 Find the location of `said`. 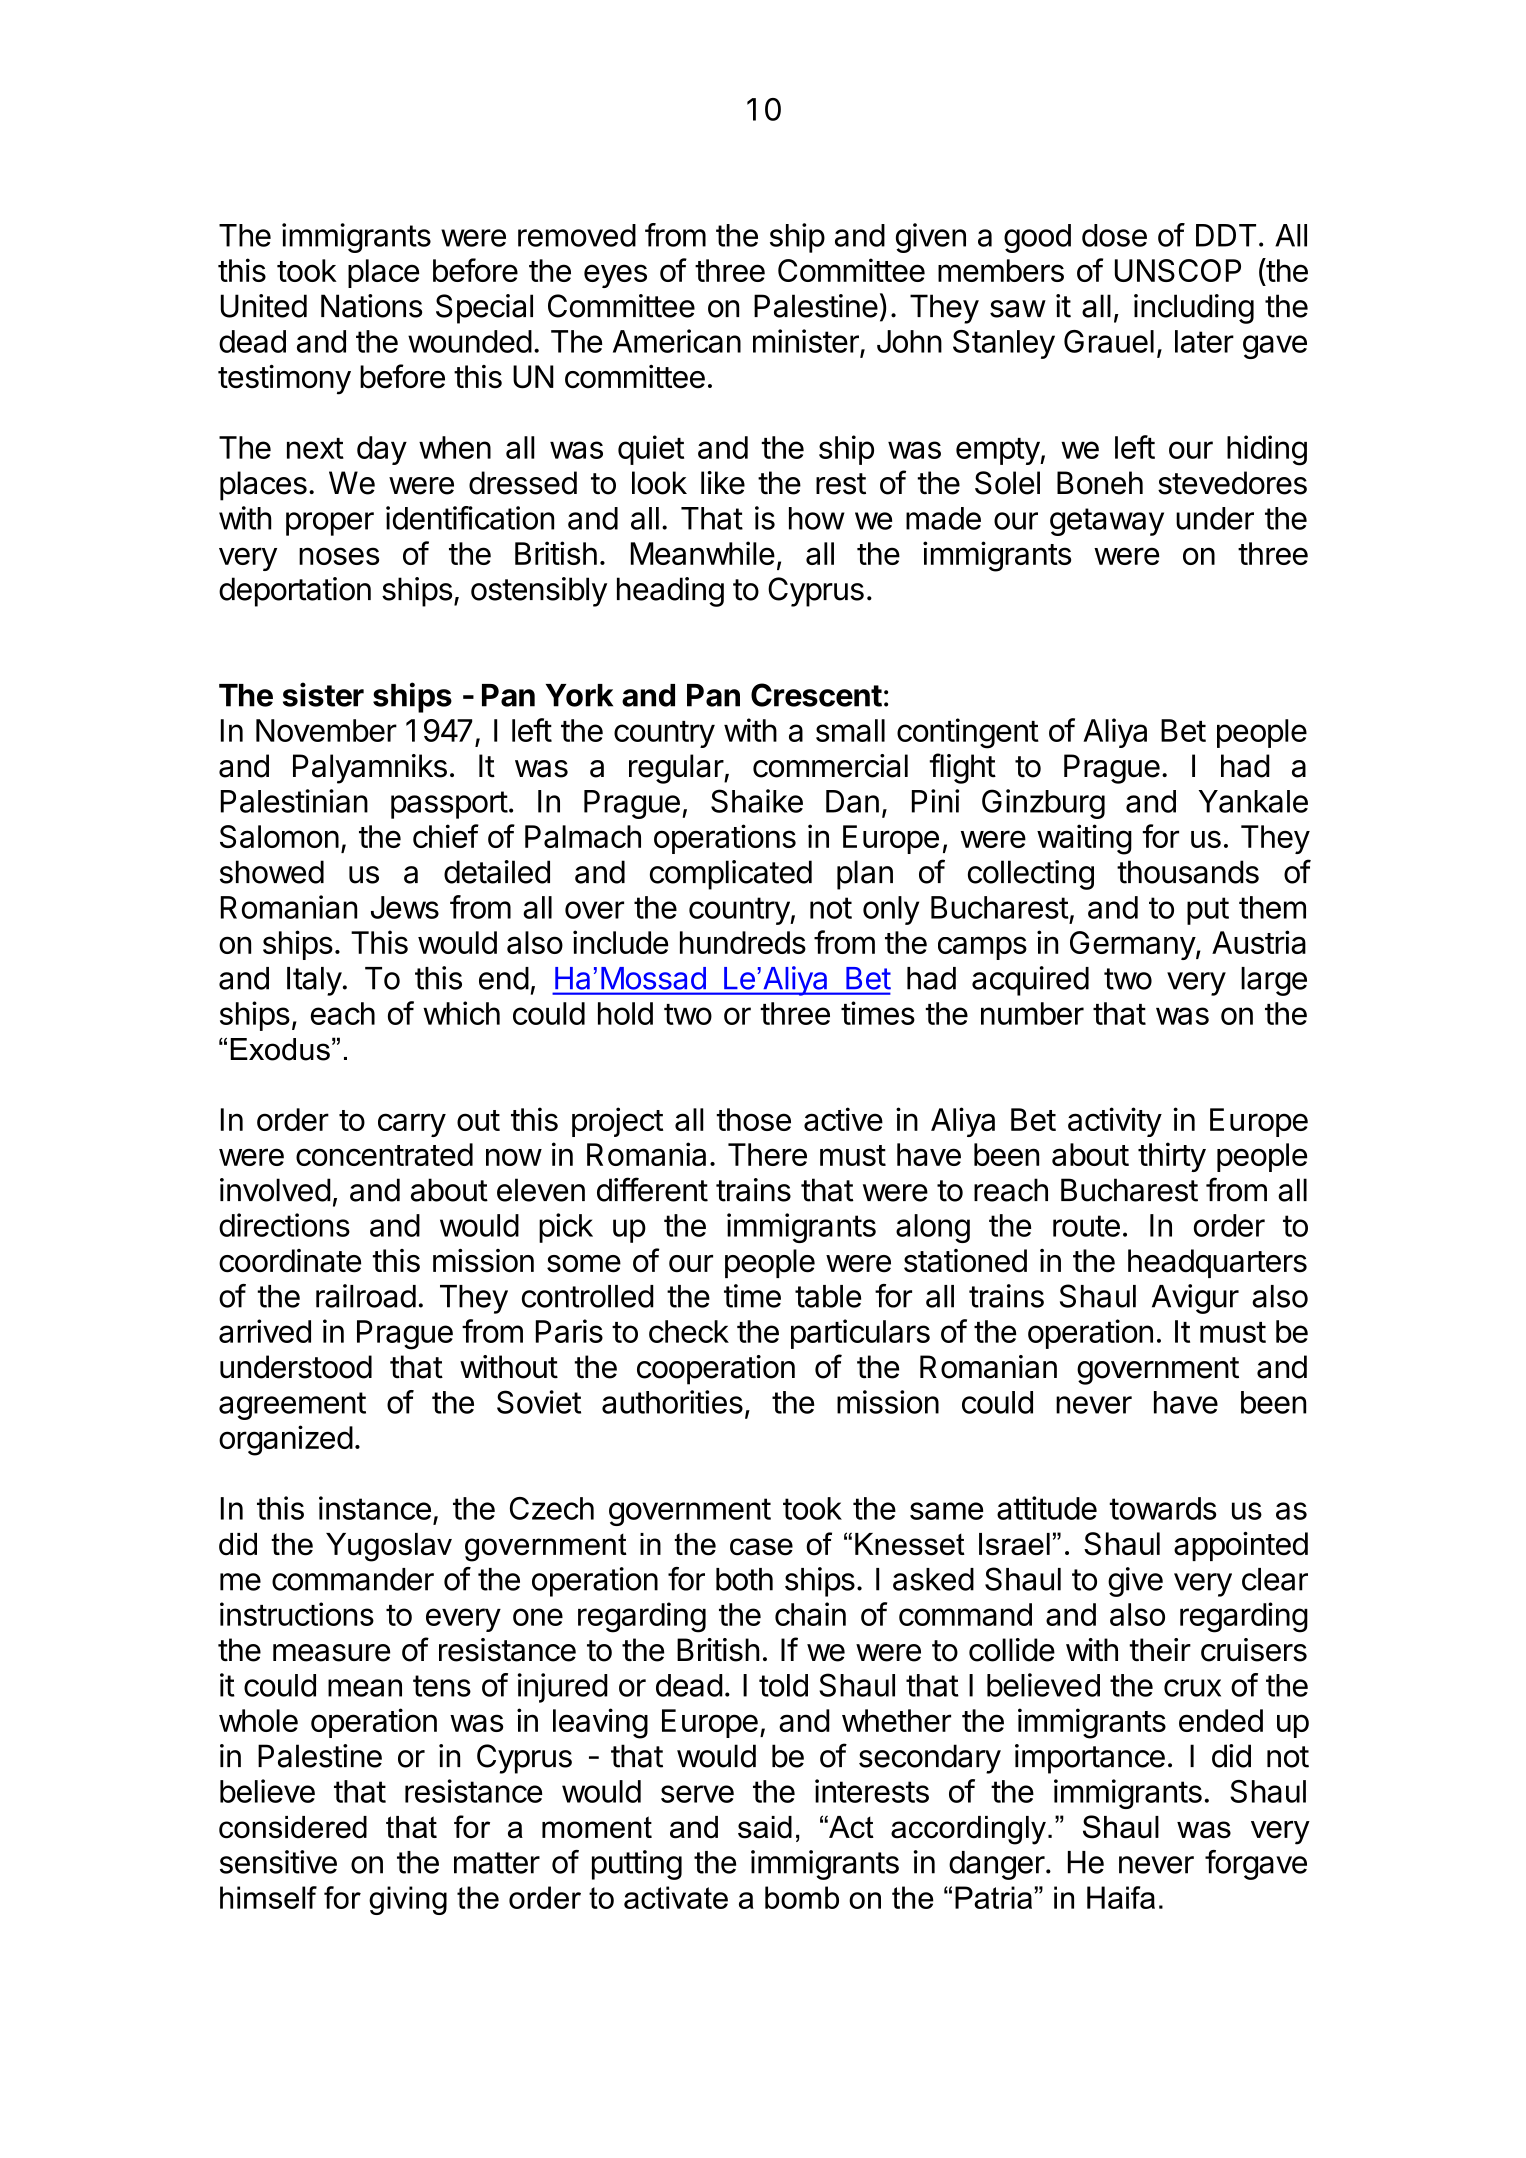

said is located at coordinates (765, 1827).
